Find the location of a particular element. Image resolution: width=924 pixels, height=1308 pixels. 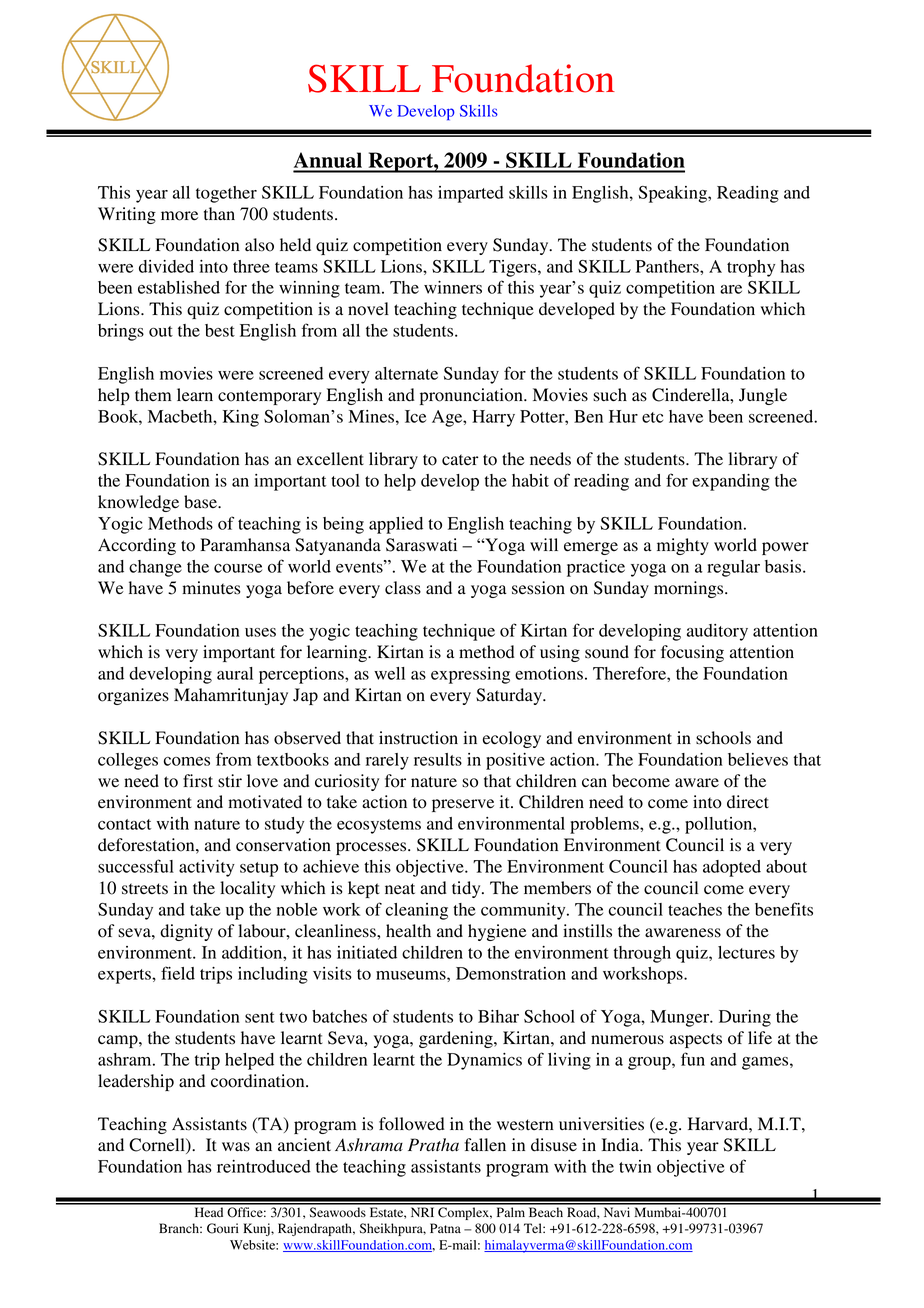

instruction is located at coordinates (418, 738).
